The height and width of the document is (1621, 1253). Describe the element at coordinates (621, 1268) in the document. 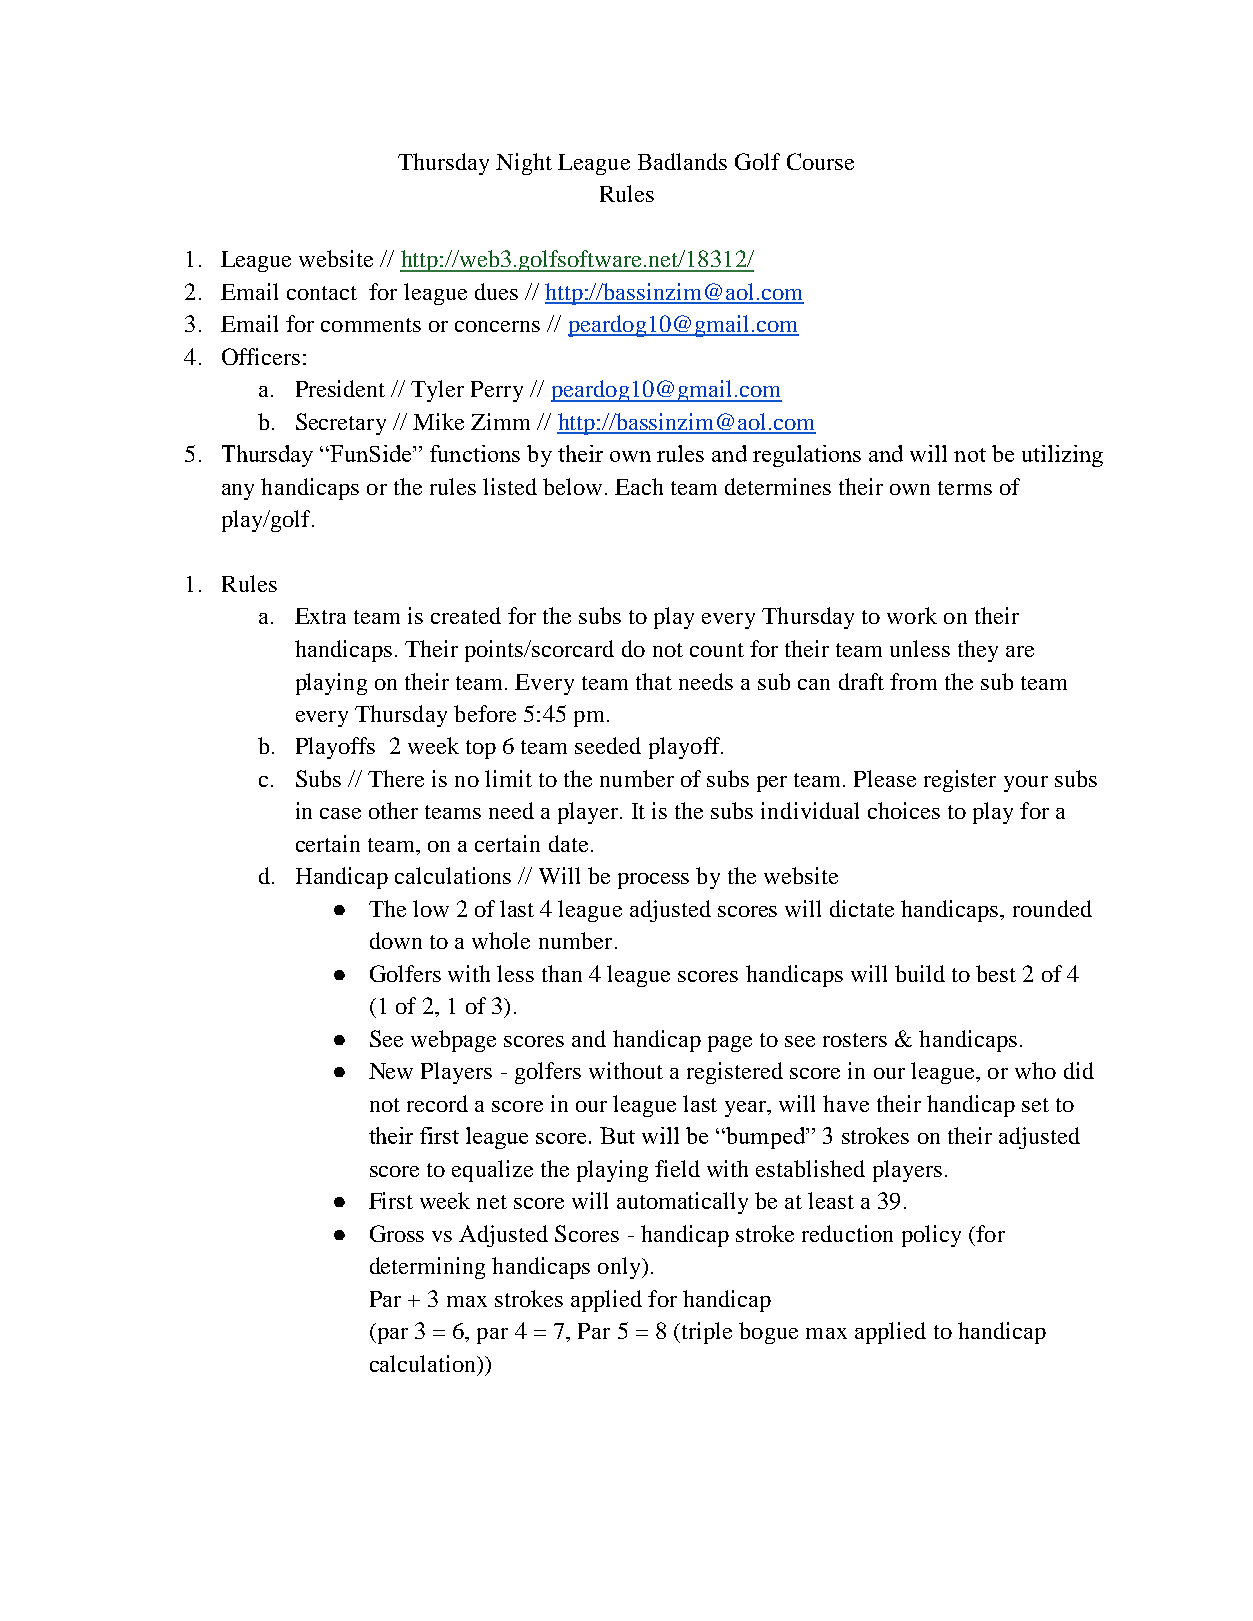

I see `only` at that location.
